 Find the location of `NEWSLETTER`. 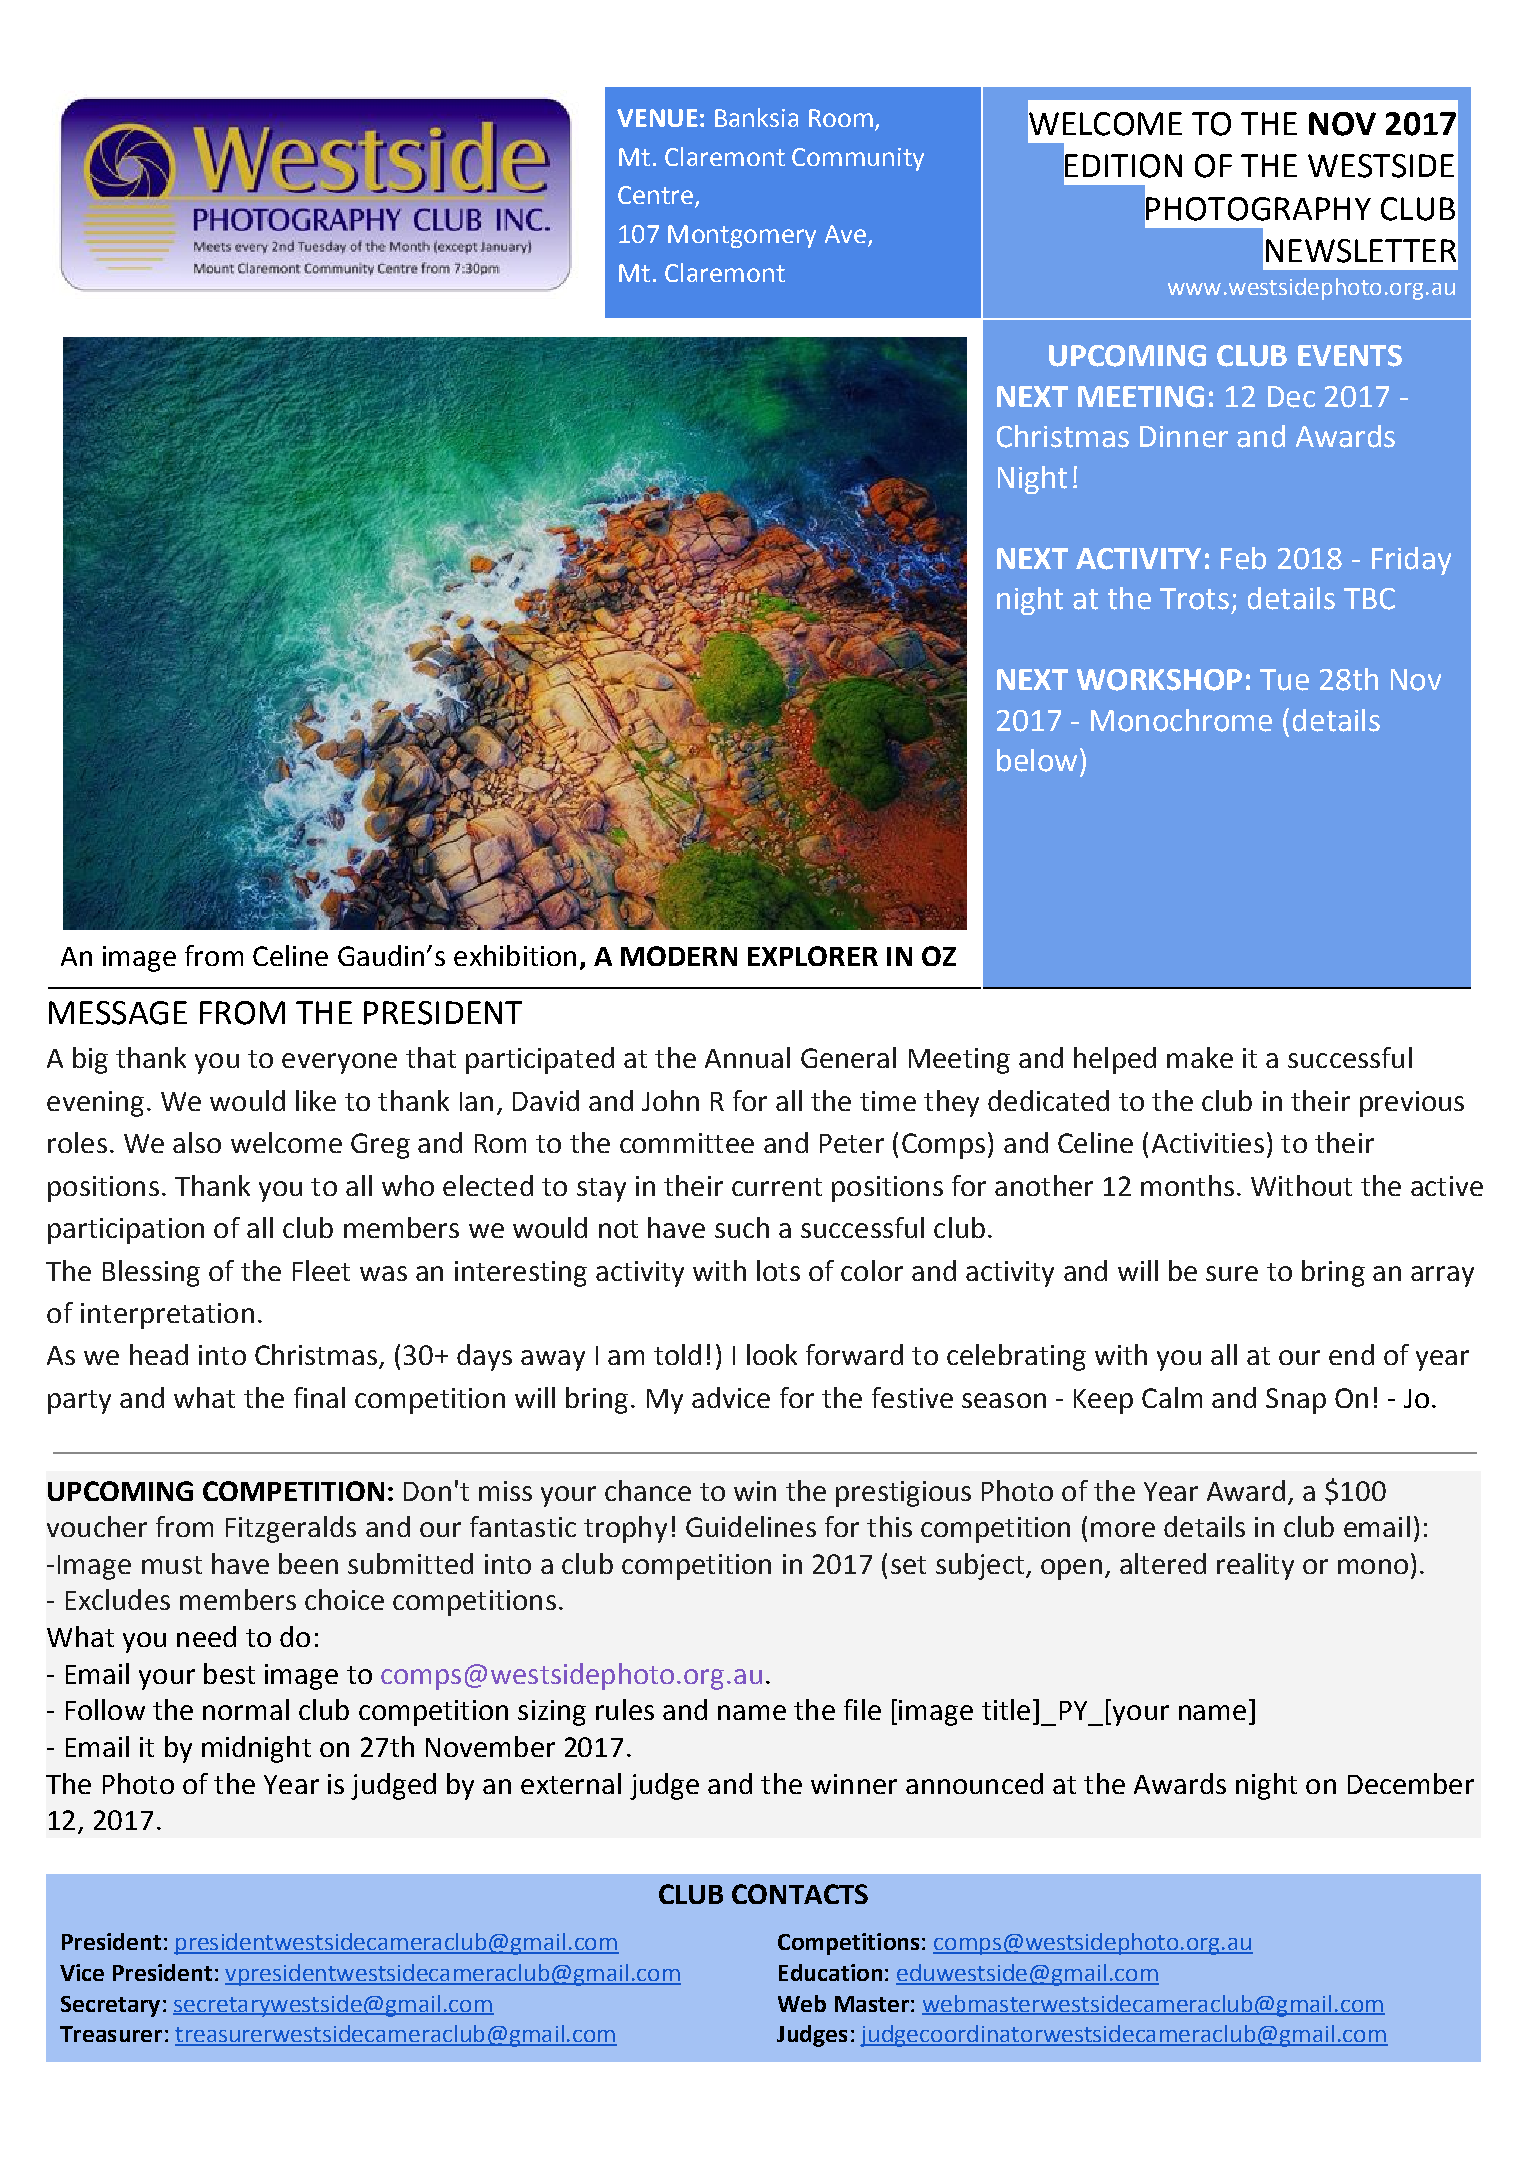

NEWSLETTER is located at coordinates (1361, 251).
